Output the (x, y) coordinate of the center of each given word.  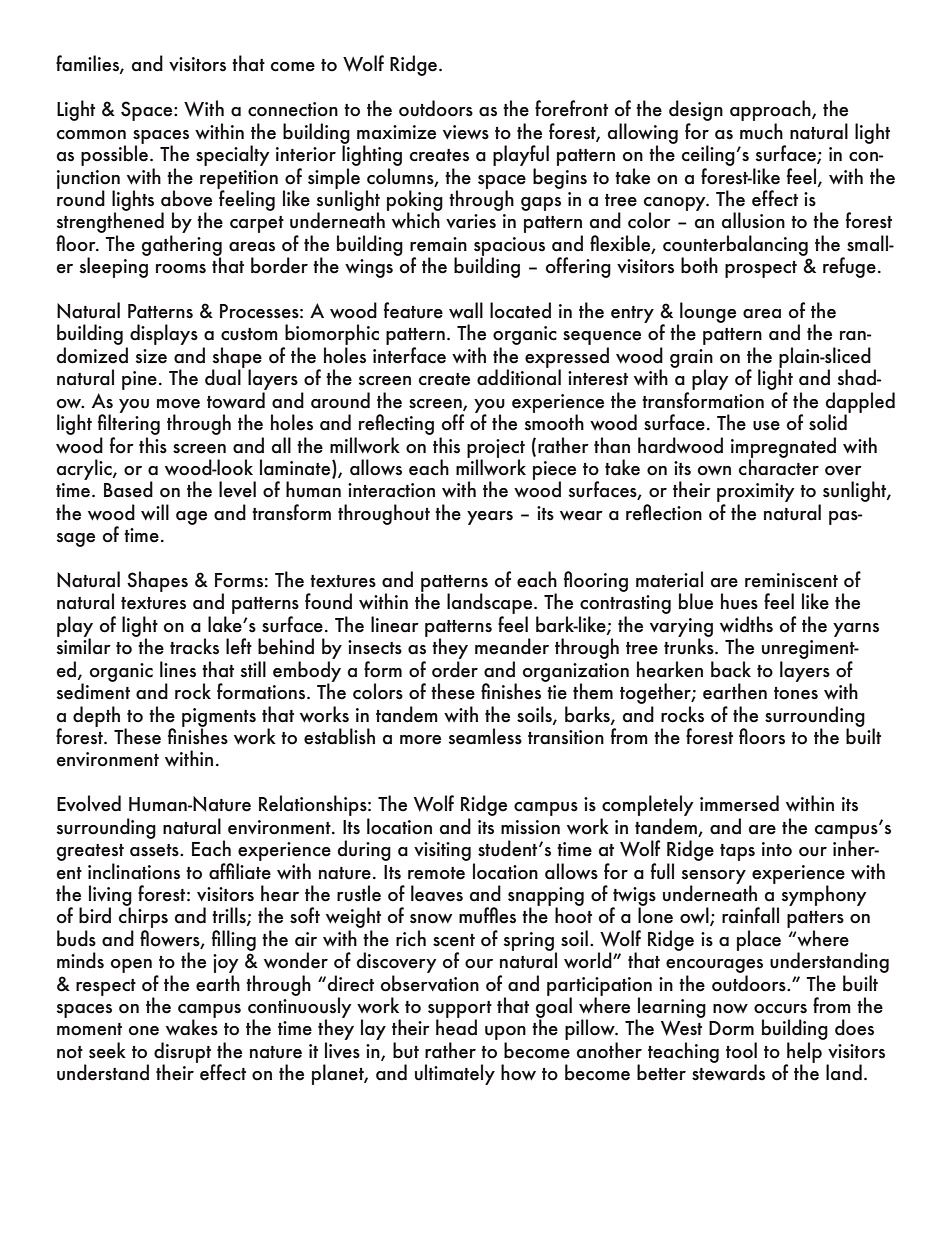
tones (796, 693)
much (761, 131)
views (466, 132)
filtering (129, 423)
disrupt (184, 1053)
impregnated (783, 448)
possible (116, 154)
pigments (219, 718)
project (496, 449)
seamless (485, 736)
